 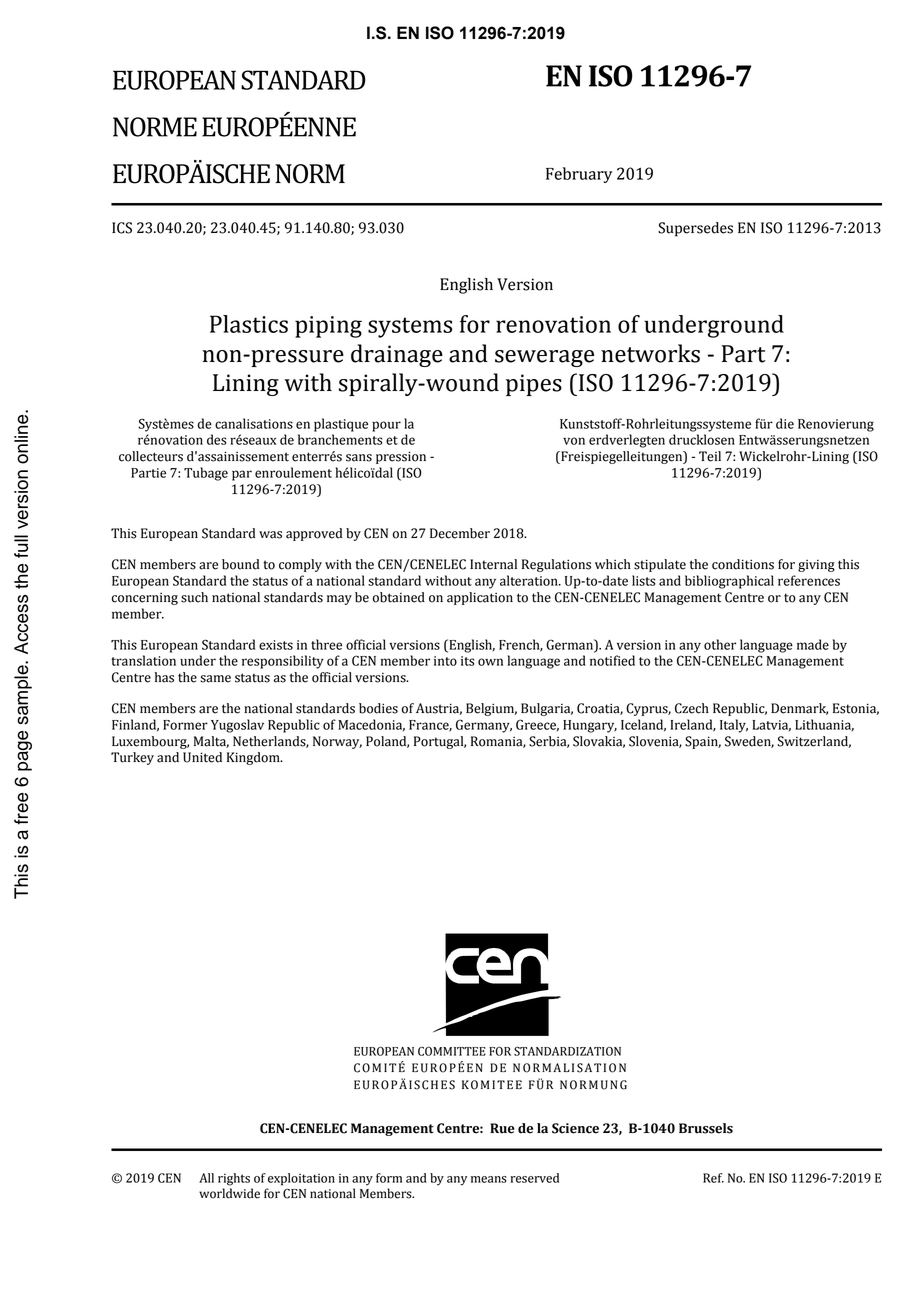 I want to click on COMMITTEE, so click(x=452, y=1051).
